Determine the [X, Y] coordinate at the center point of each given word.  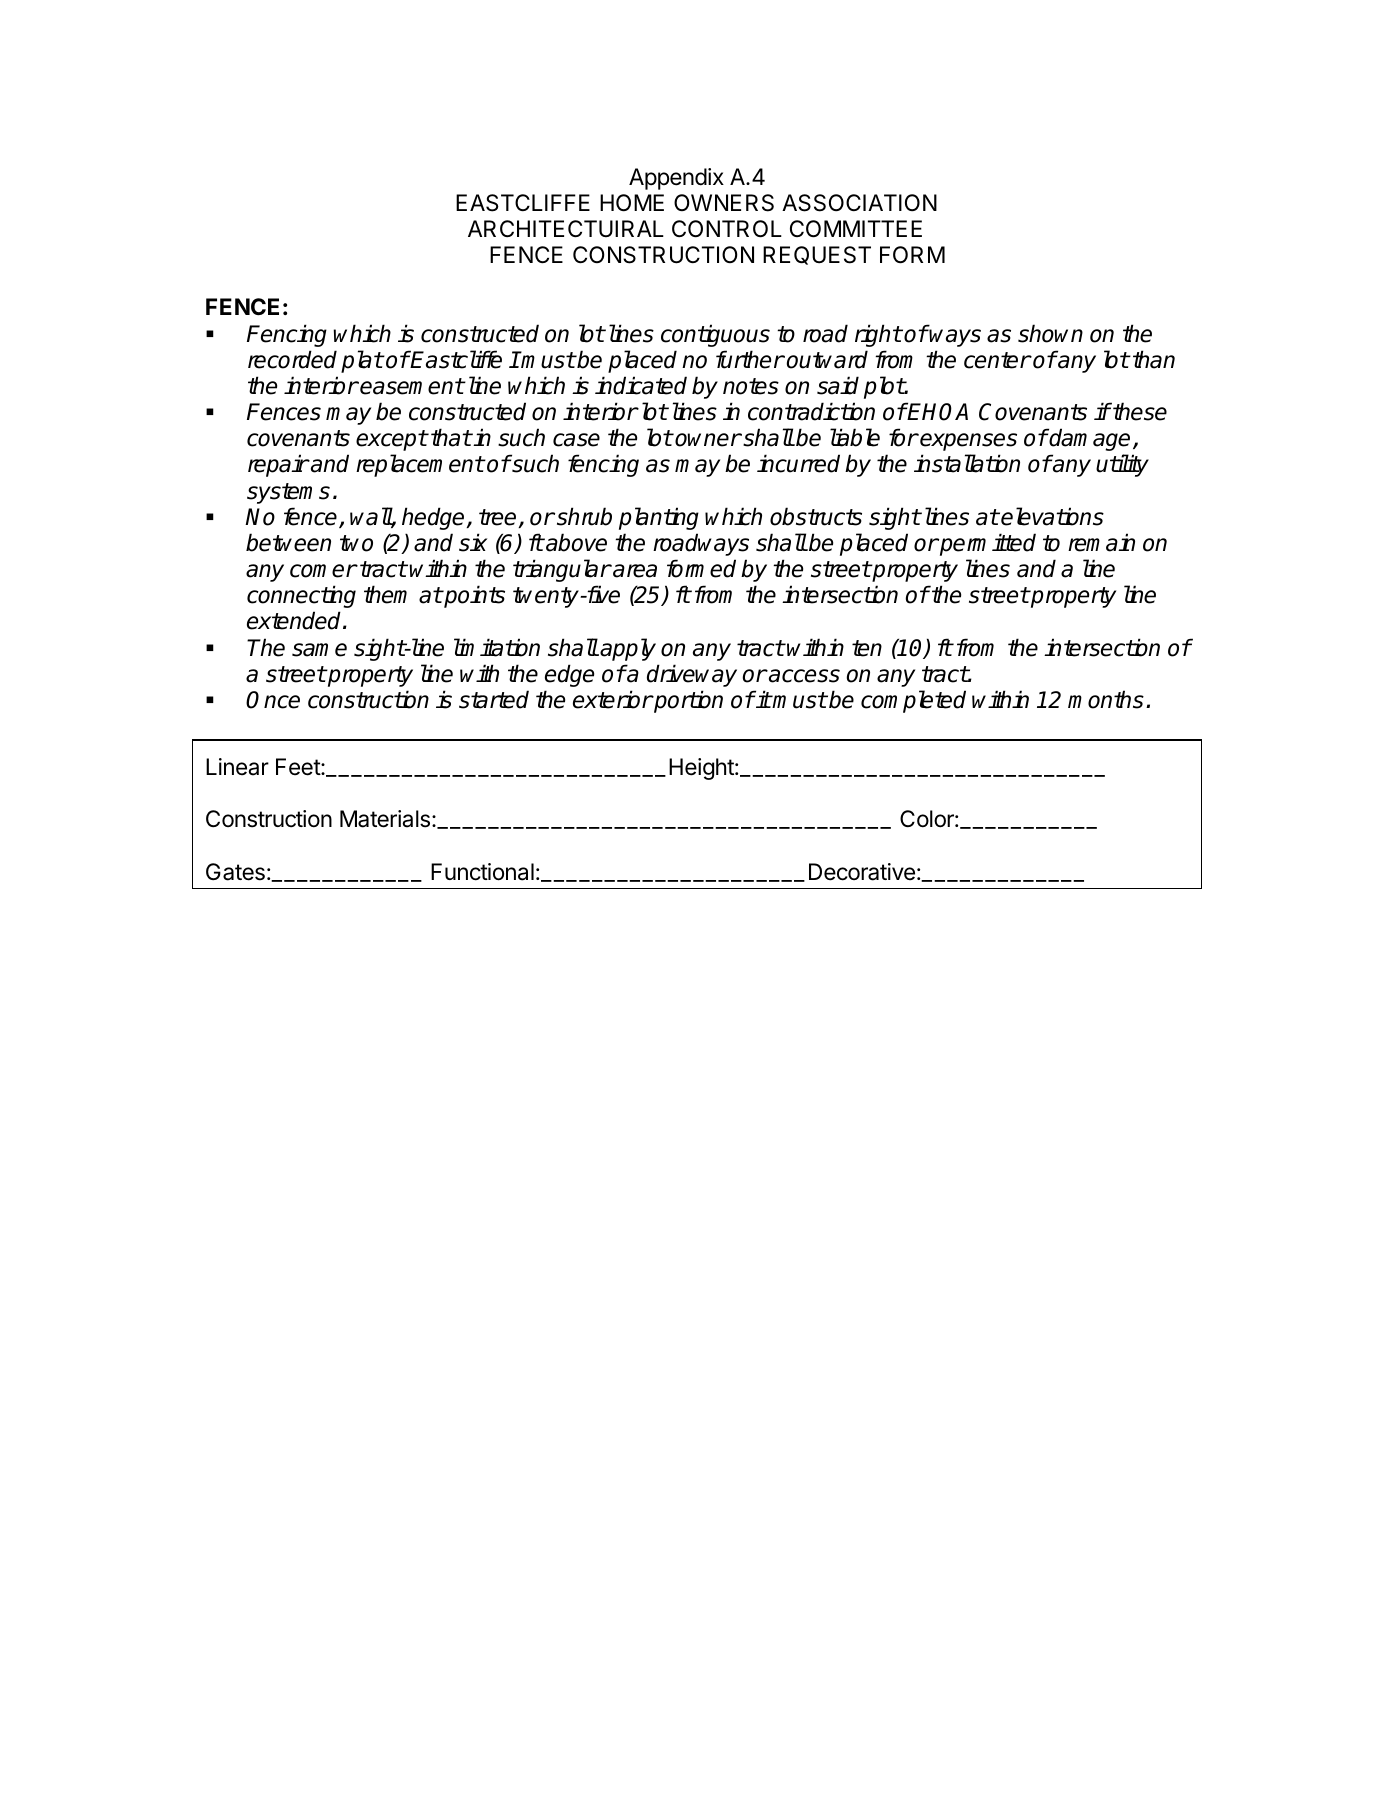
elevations [1052, 516]
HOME [632, 203]
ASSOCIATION [859, 203]
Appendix [676, 179]
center [997, 360]
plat [362, 361]
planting [659, 518]
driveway [692, 675]
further [750, 359]
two [356, 543]
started [494, 699]
